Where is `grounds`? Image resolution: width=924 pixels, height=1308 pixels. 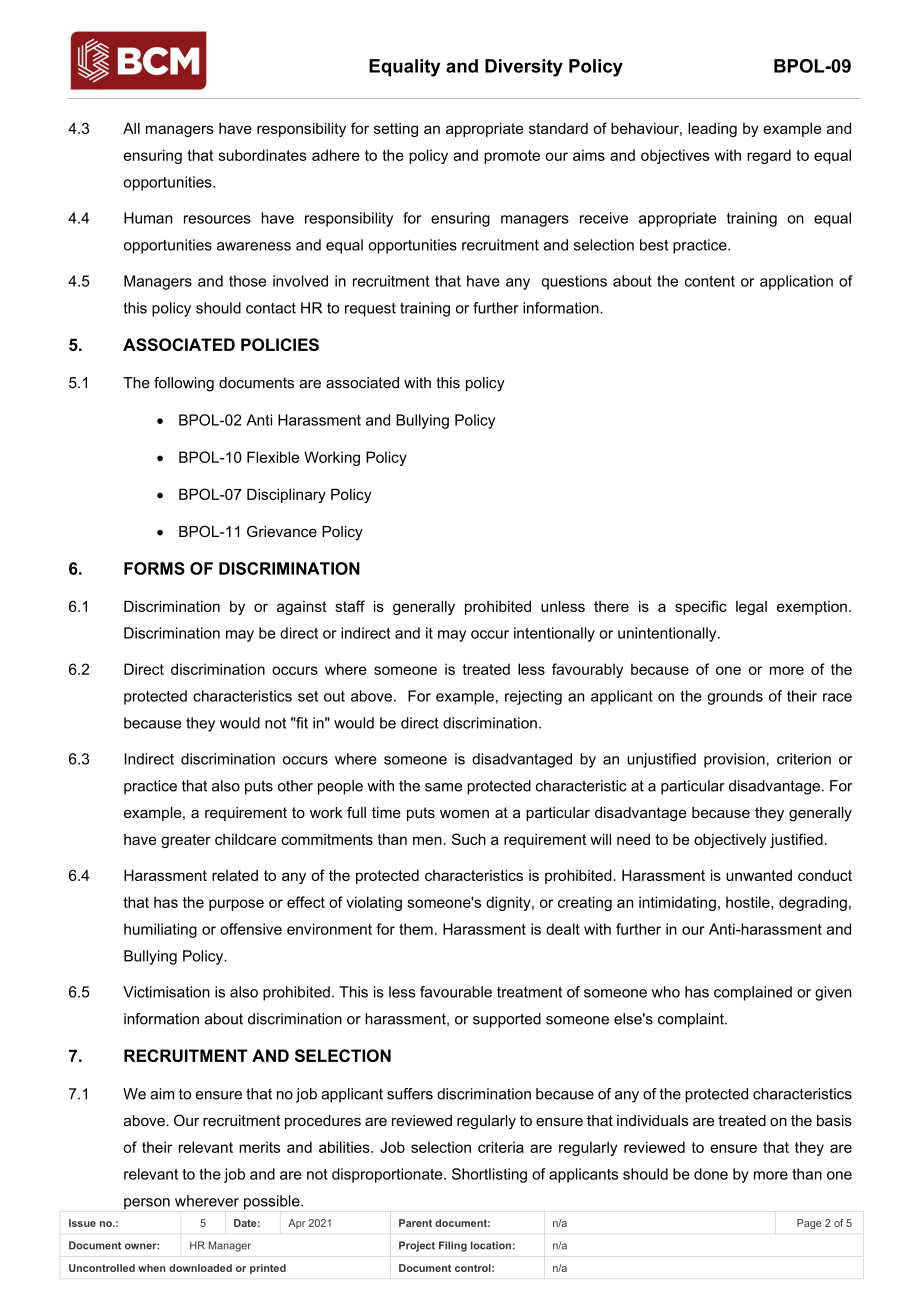 grounds is located at coordinates (735, 697).
